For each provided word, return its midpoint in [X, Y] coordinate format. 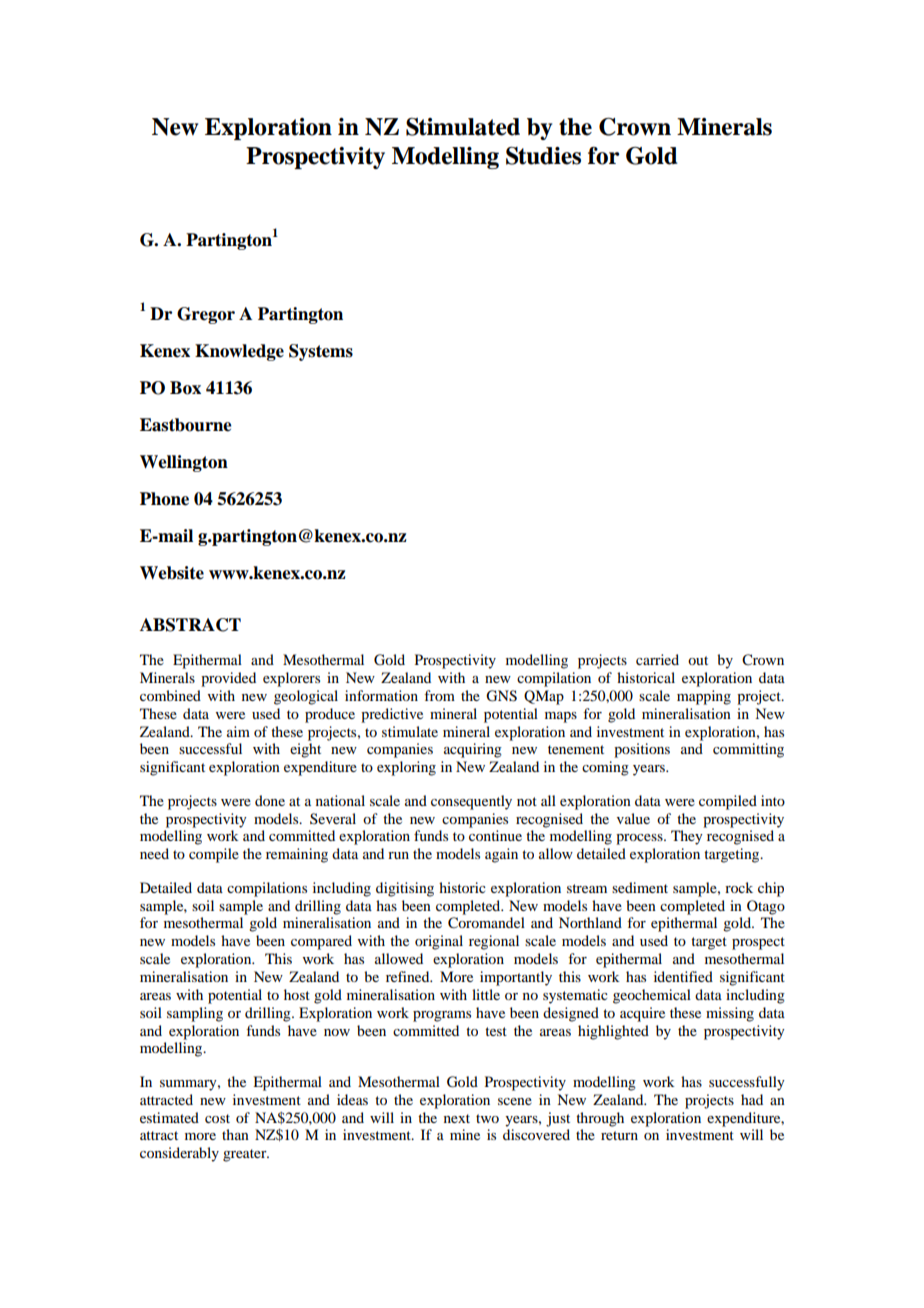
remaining [297, 855]
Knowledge [239, 352]
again [501, 855]
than [235, 1134]
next [457, 1118]
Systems [321, 352]
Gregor [206, 315]
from [439, 695]
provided [228, 679]
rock [739, 887]
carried [657, 659]
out [698, 660]
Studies [543, 156]
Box [185, 388]
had [752, 1099]
